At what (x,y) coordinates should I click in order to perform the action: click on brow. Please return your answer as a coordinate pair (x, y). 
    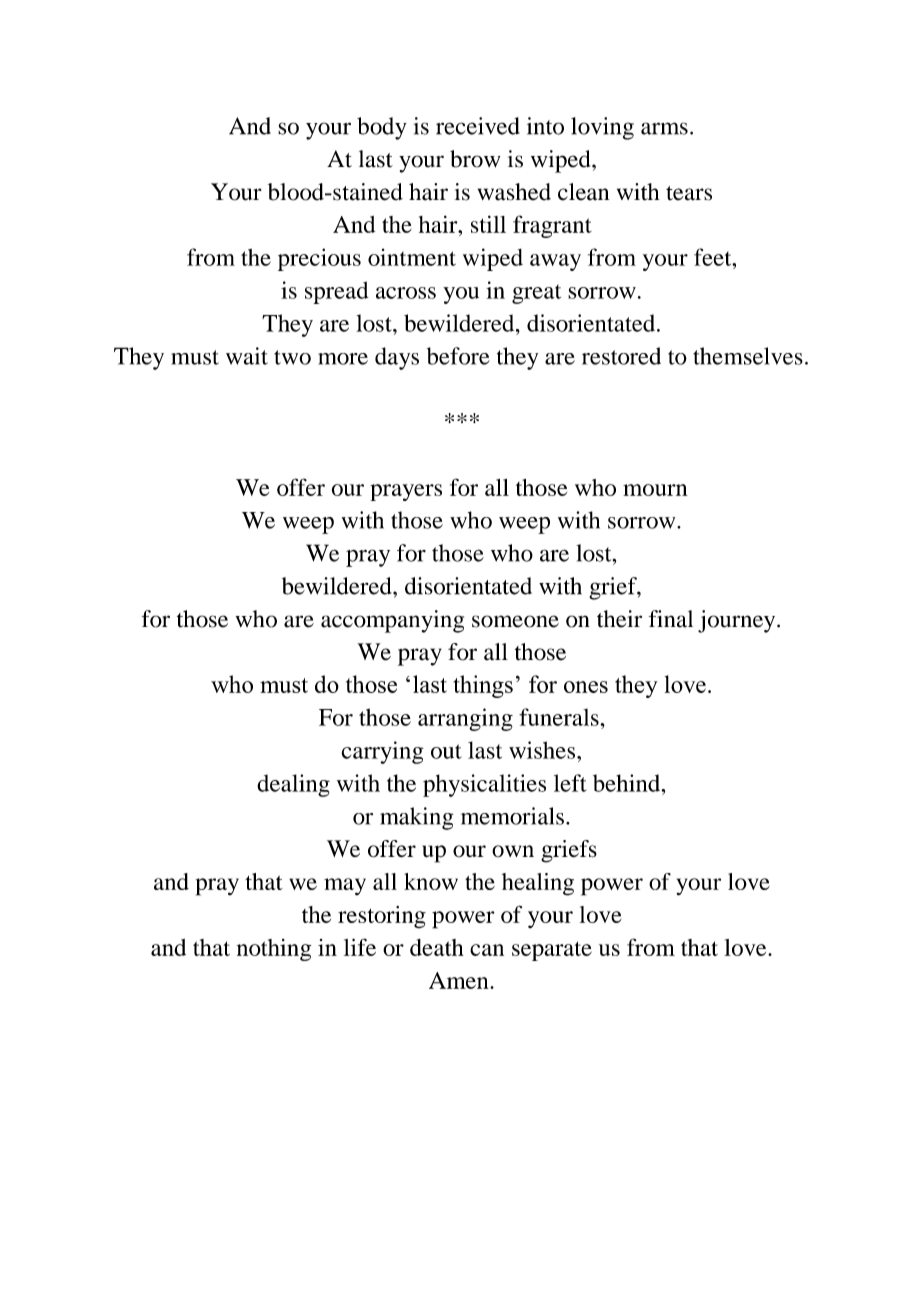
    Looking at the image, I should click on (475, 159).
